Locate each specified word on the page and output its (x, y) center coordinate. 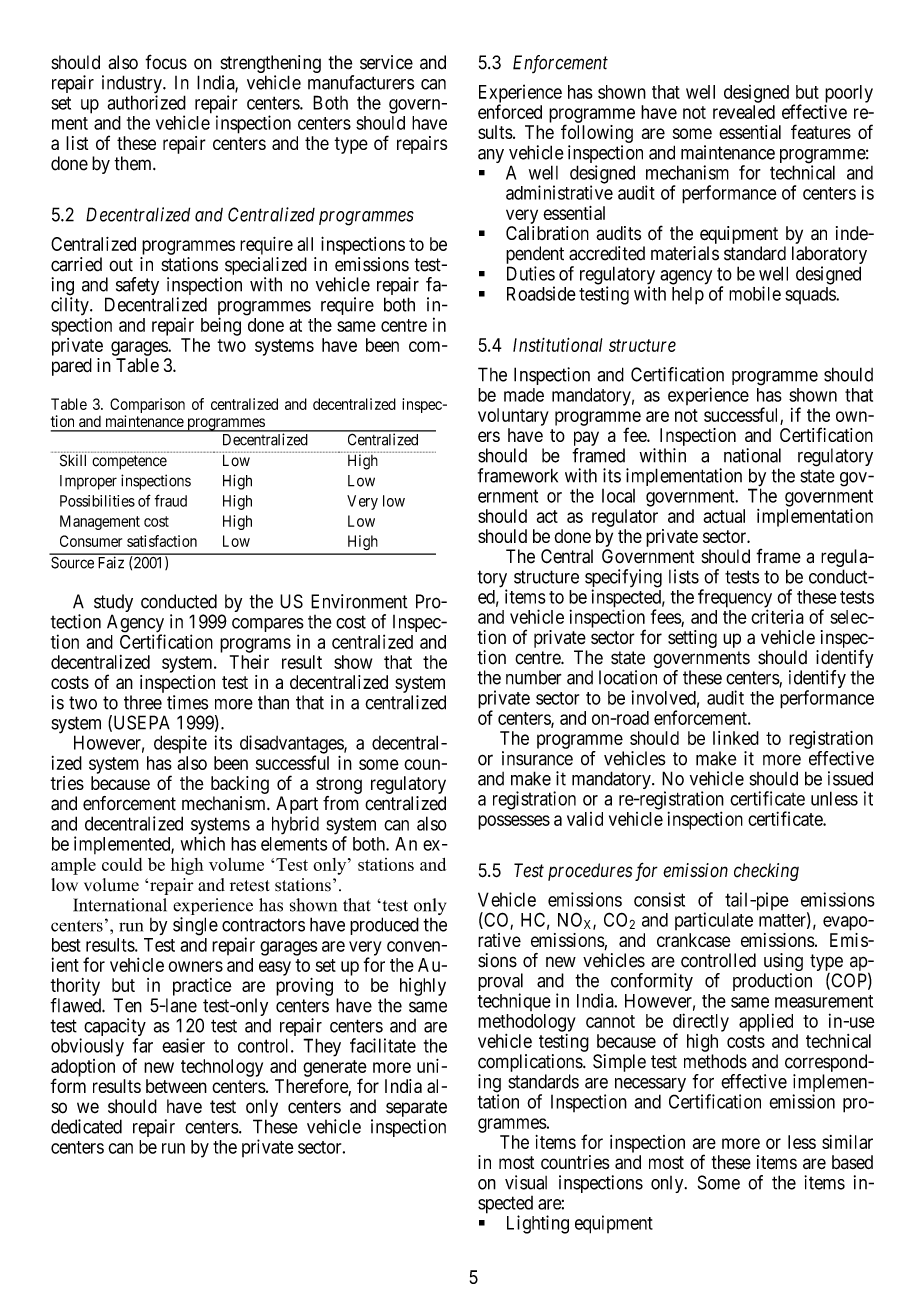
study (113, 604)
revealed (744, 112)
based (852, 1162)
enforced (510, 111)
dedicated (86, 1126)
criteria (777, 616)
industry (133, 85)
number (534, 677)
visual (526, 1182)
